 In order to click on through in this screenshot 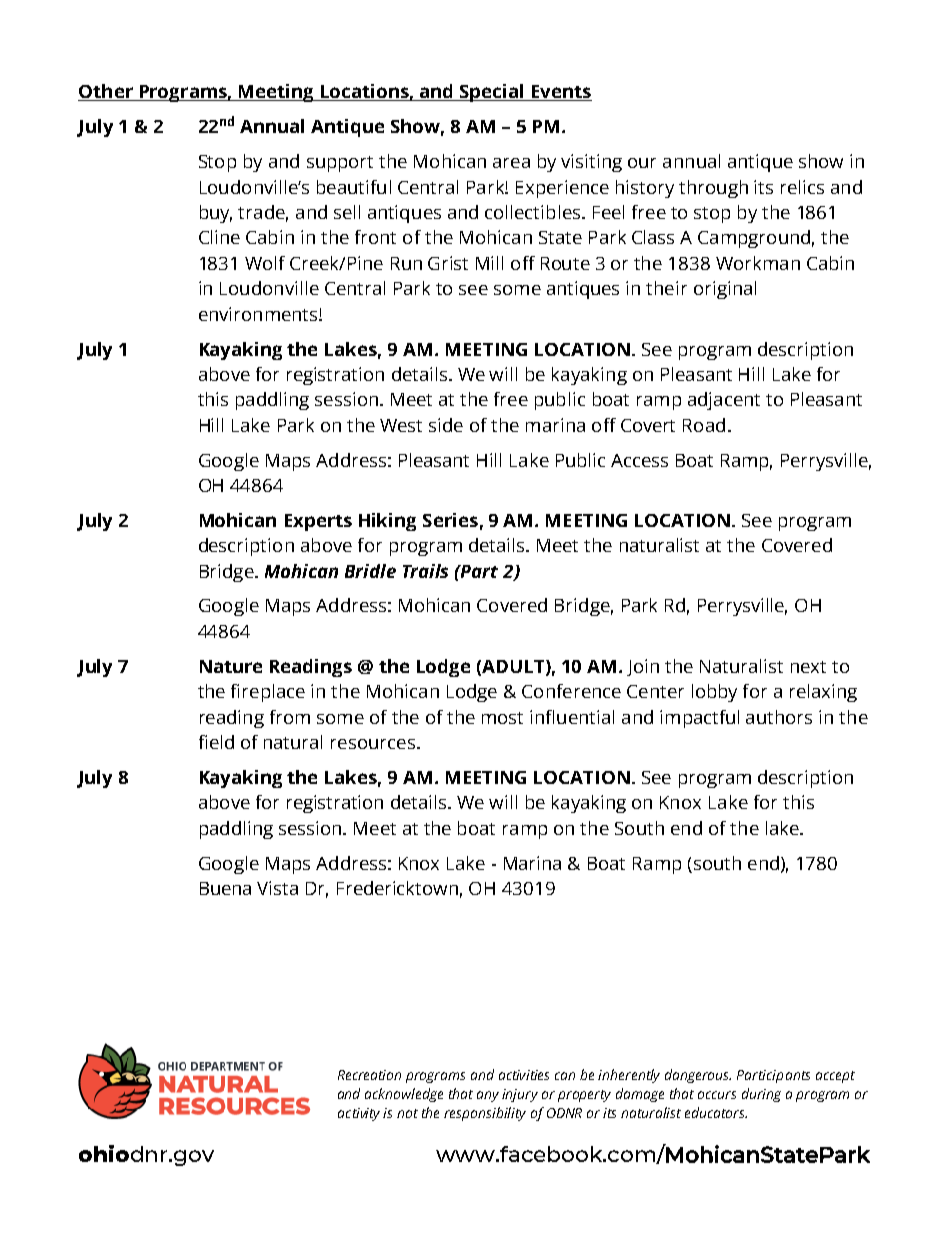, I will do `click(713, 189)`.
